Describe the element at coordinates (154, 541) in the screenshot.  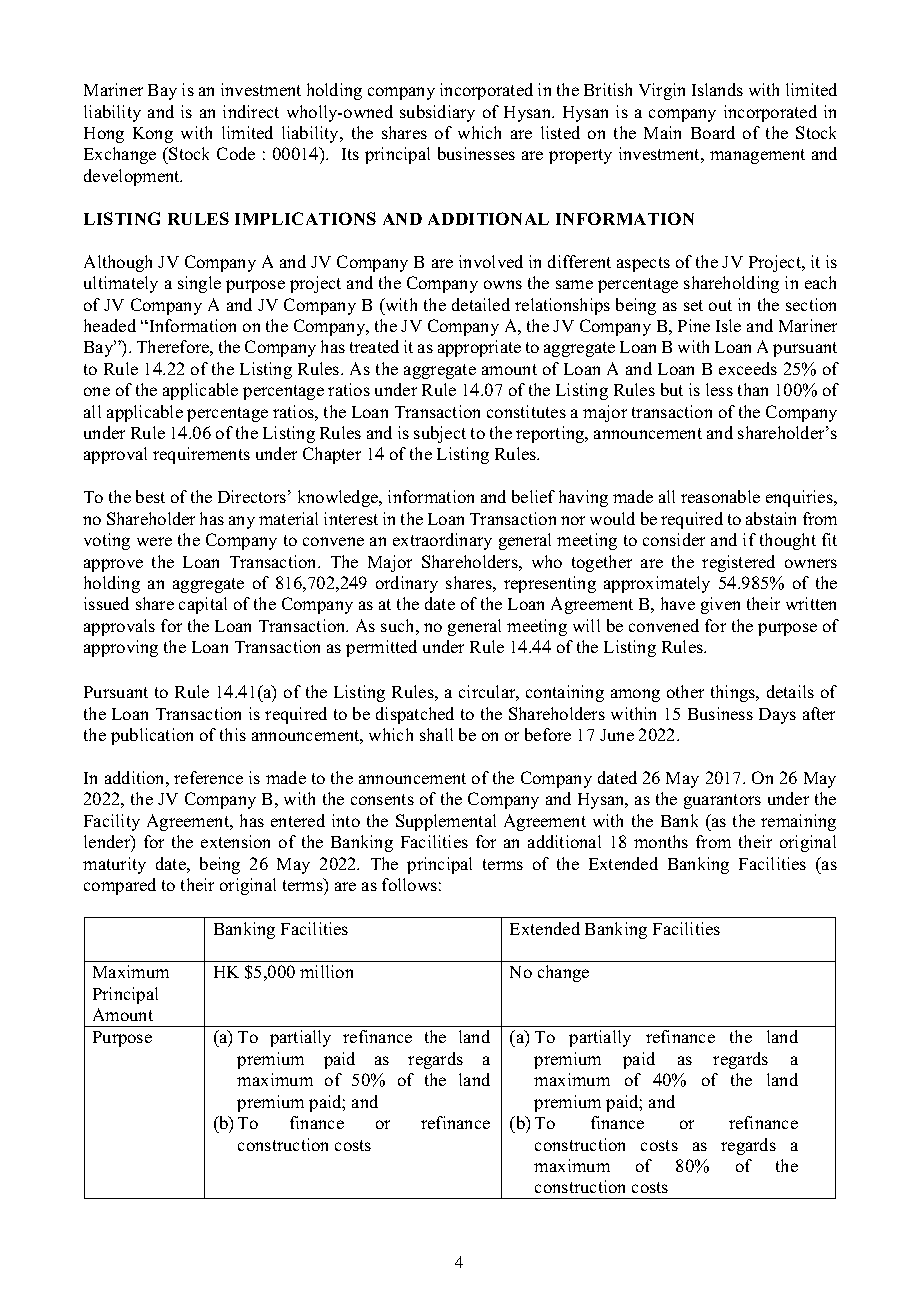
I see `were` at that location.
